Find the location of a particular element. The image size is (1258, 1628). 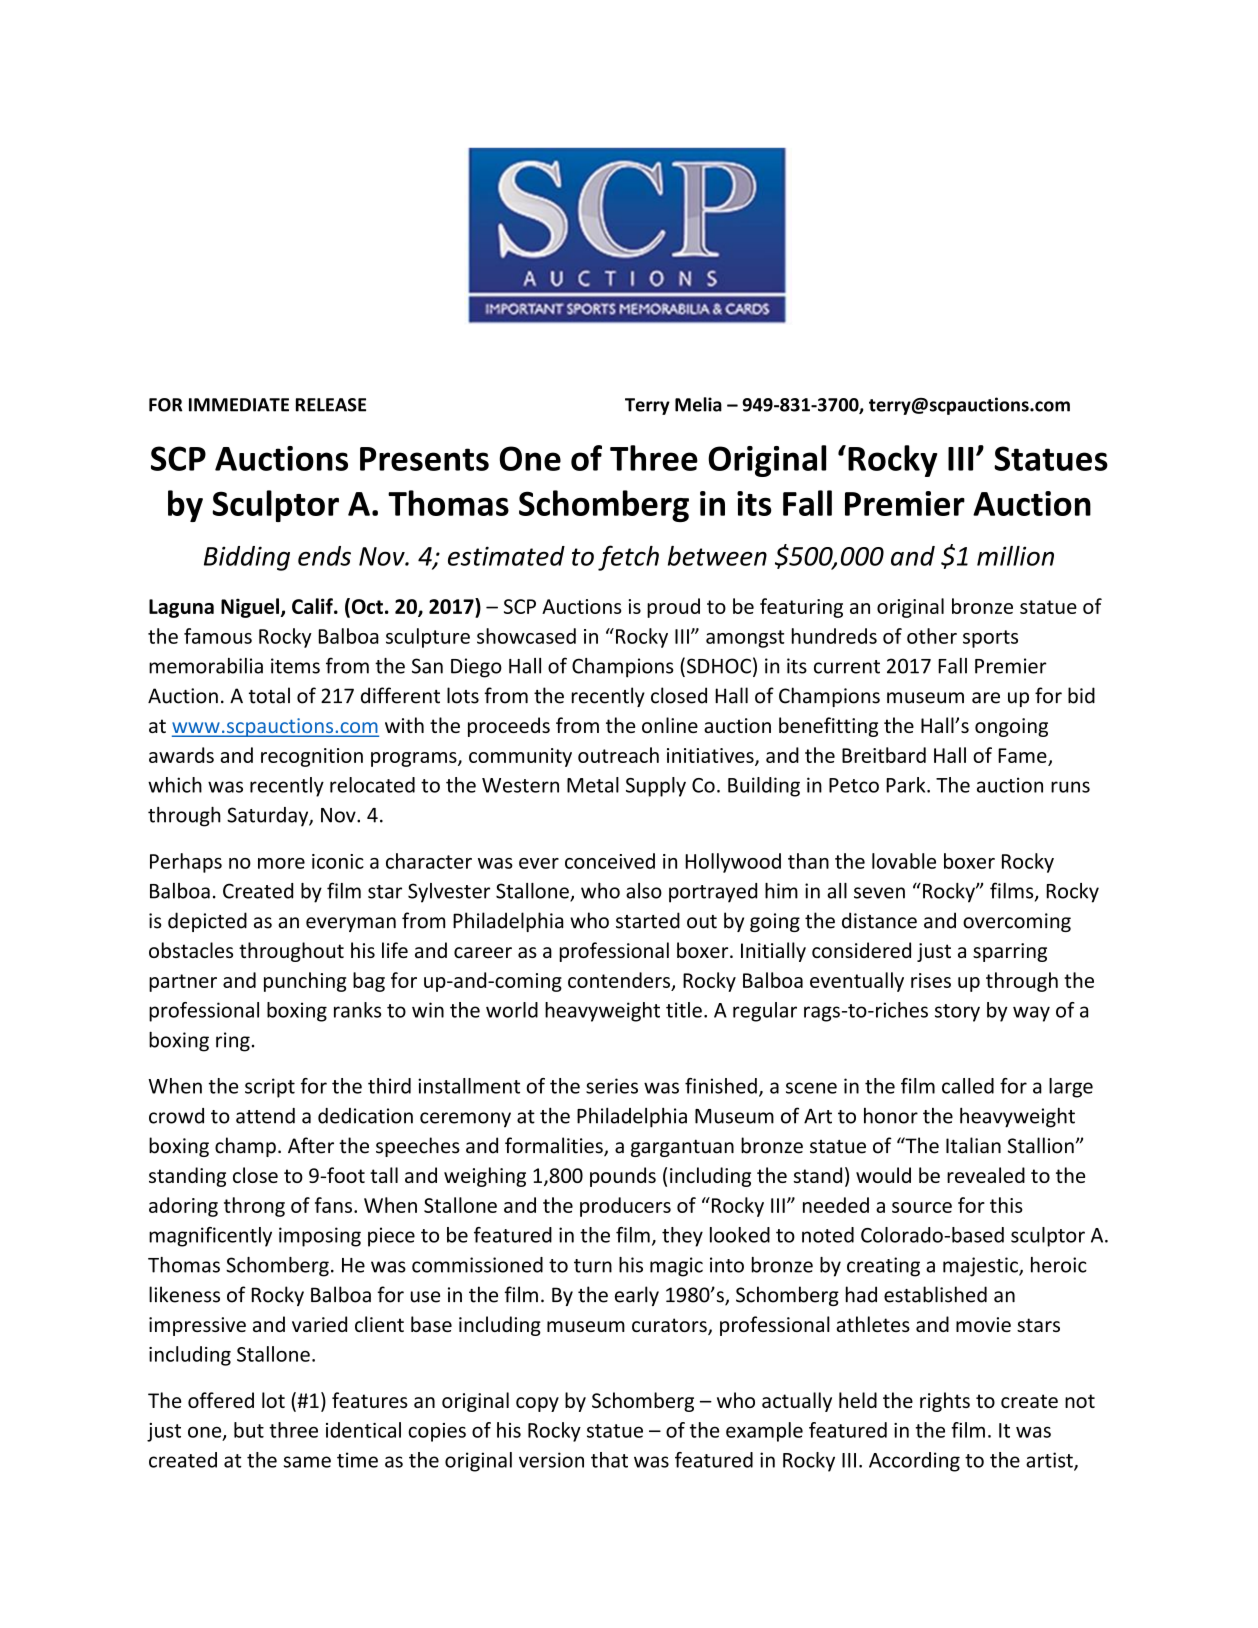

pounds is located at coordinates (623, 1177).
